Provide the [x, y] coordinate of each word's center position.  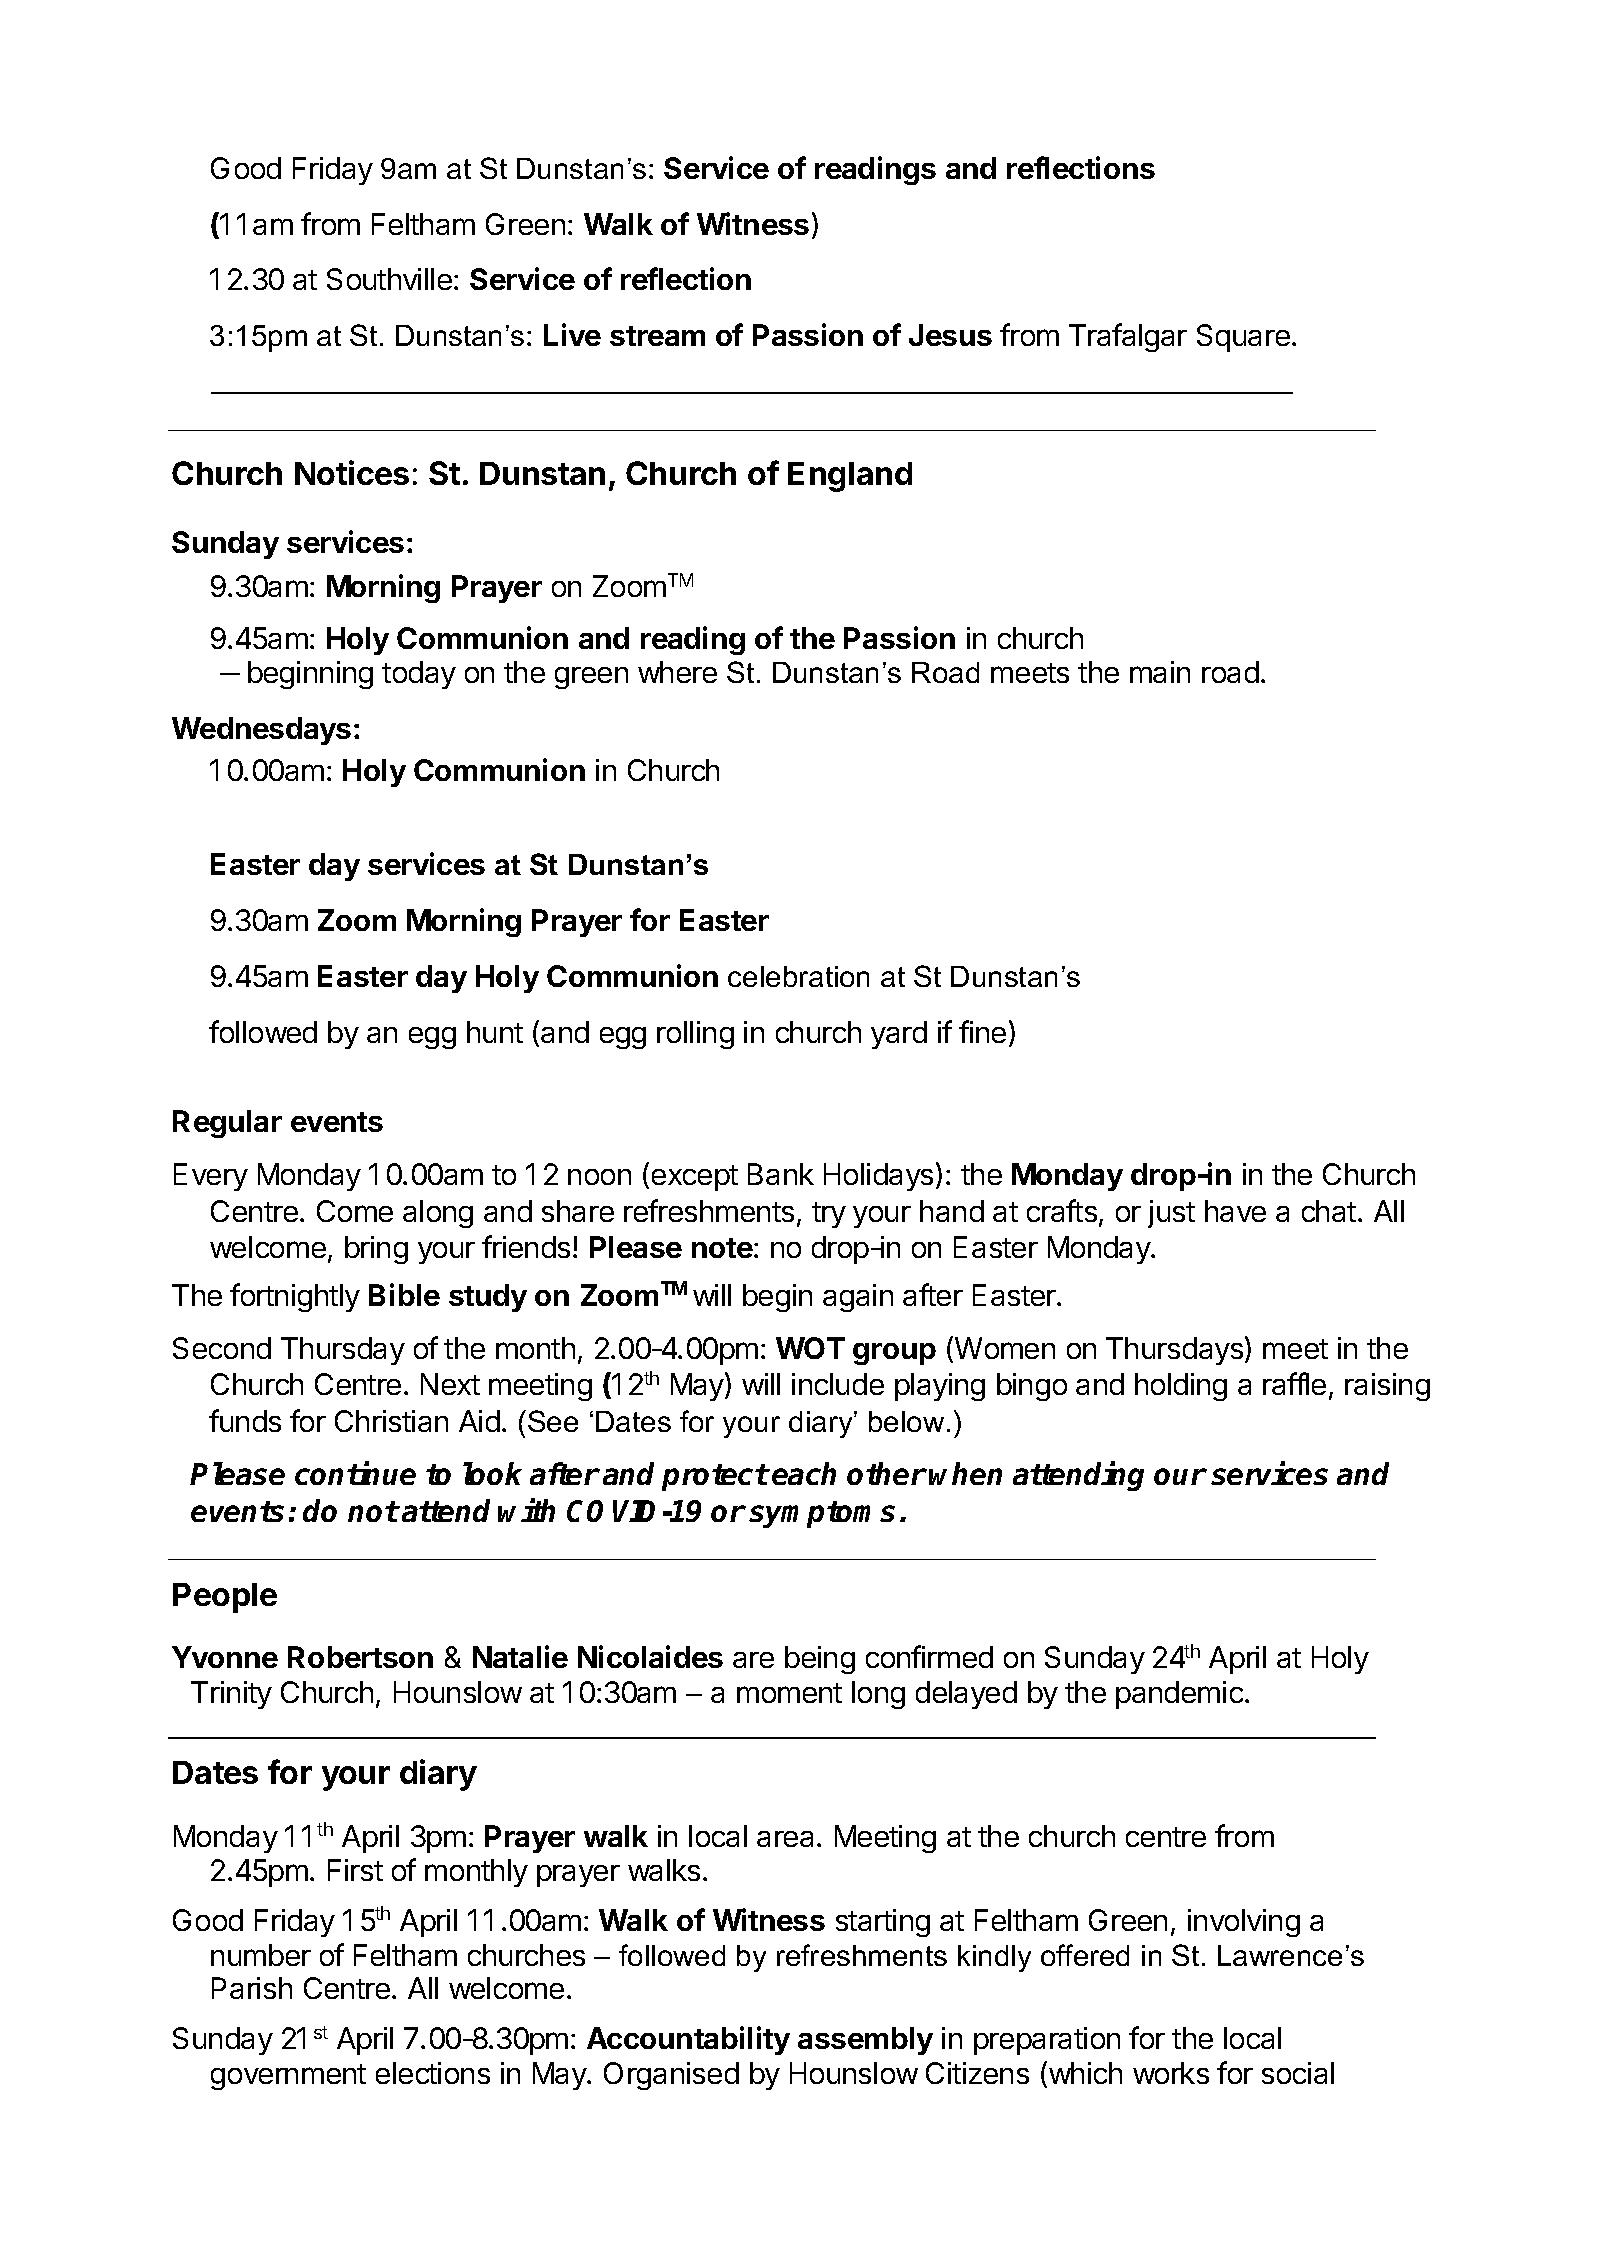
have [1235, 1211]
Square [1243, 338]
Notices [352, 472]
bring [376, 1250]
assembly [865, 2041]
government [288, 2077]
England [850, 477]
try [829, 1215]
